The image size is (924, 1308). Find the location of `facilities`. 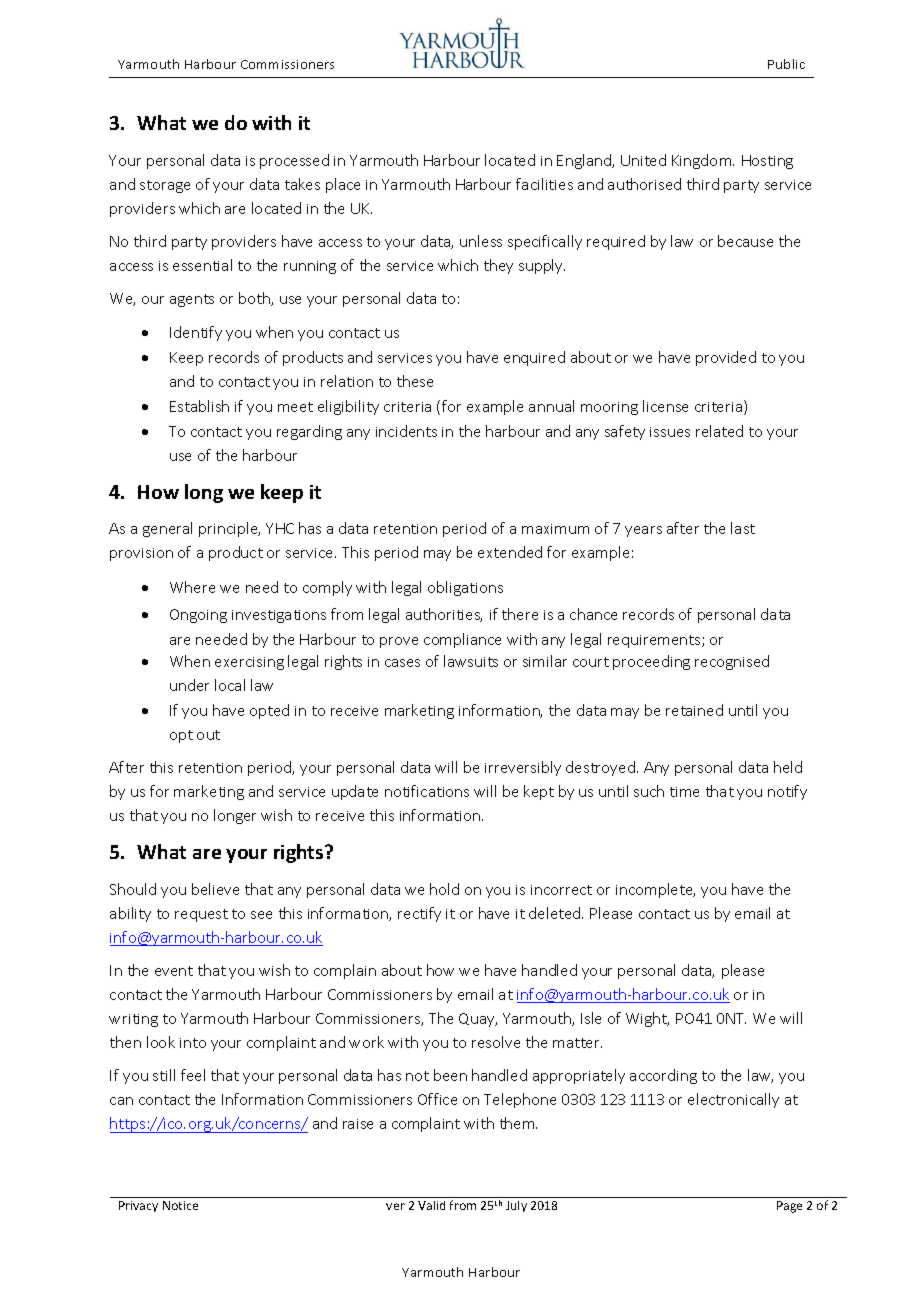

facilities is located at coordinates (544, 184).
